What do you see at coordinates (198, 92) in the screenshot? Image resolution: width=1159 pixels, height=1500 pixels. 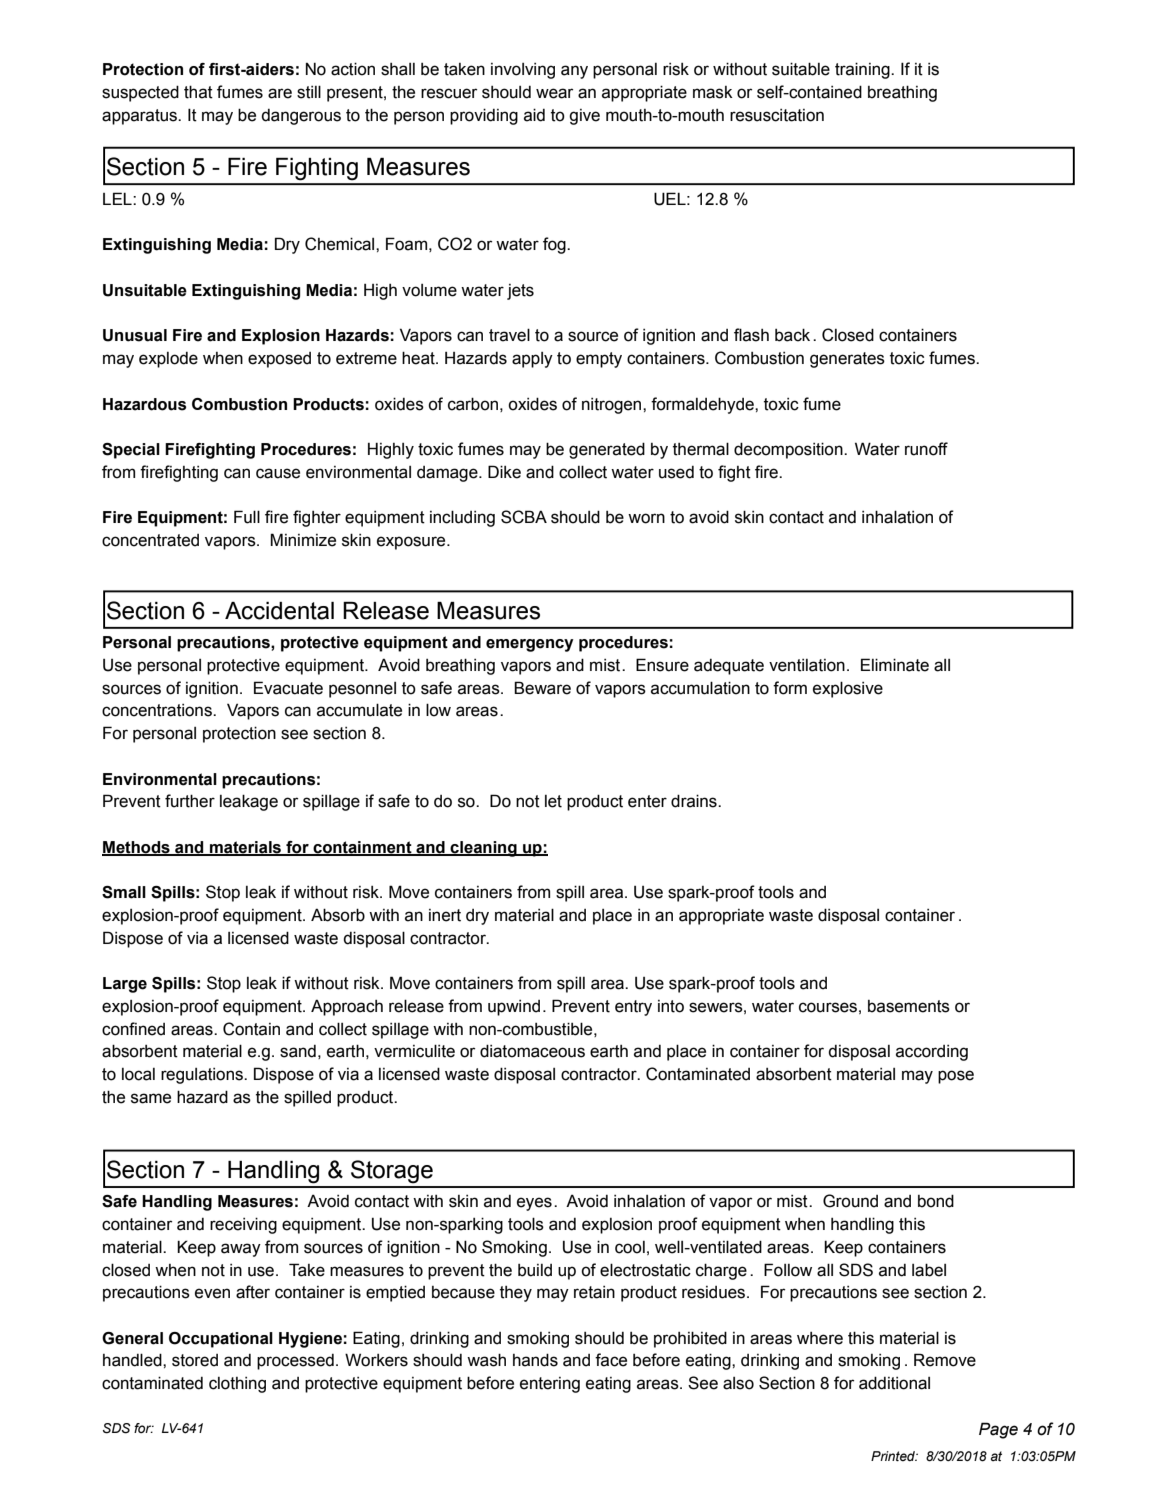 I see `that` at bounding box center [198, 92].
